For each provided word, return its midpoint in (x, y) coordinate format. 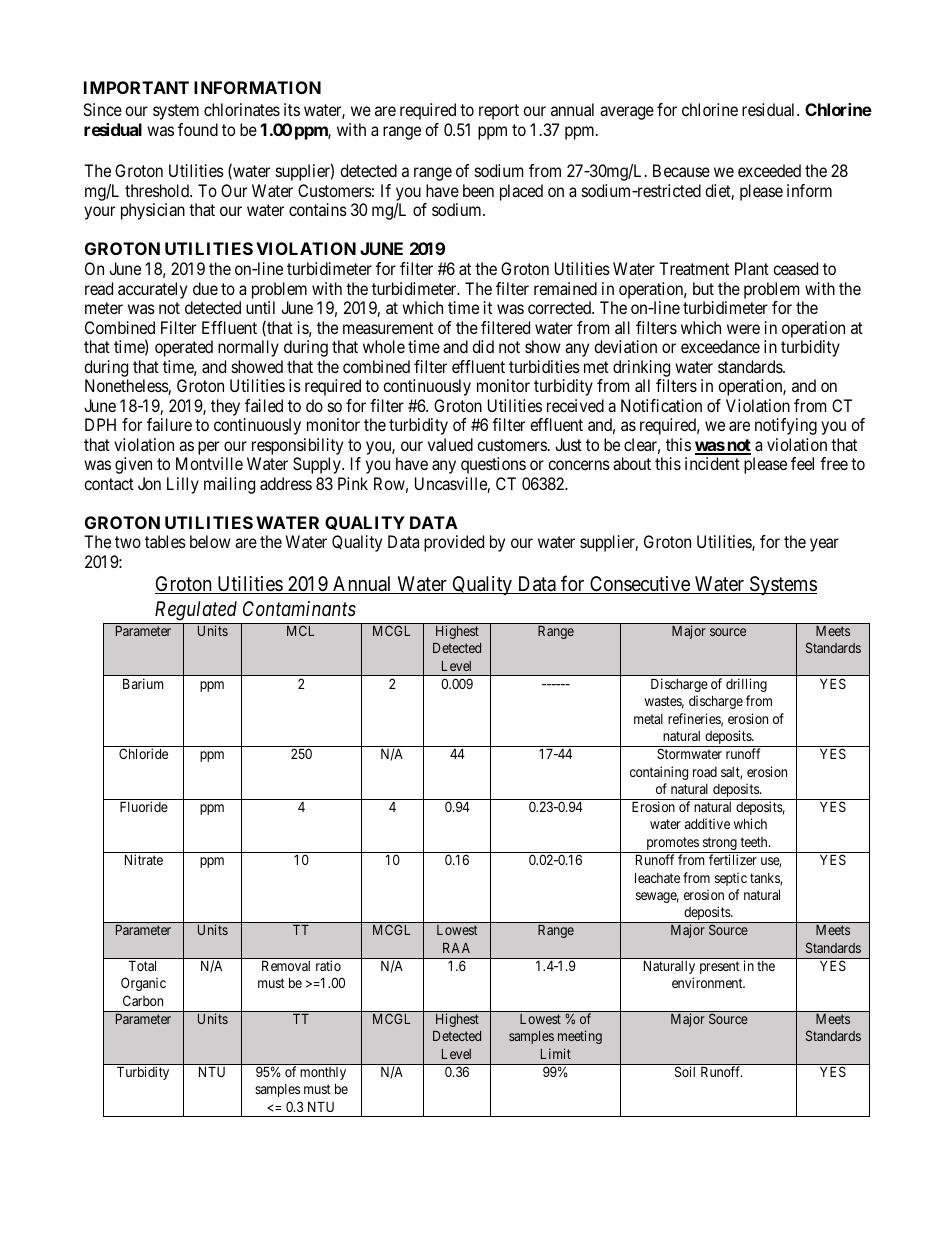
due (205, 288)
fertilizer (733, 859)
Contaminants (299, 608)
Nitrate (144, 859)
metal (648, 719)
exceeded (769, 170)
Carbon (143, 1000)
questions (493, 465)
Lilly (183, 485)
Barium (143, 683)
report (499, 112)
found (198, 129)
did (483, 346)
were (743, 329)
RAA (456, 948)
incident (712, 463)
